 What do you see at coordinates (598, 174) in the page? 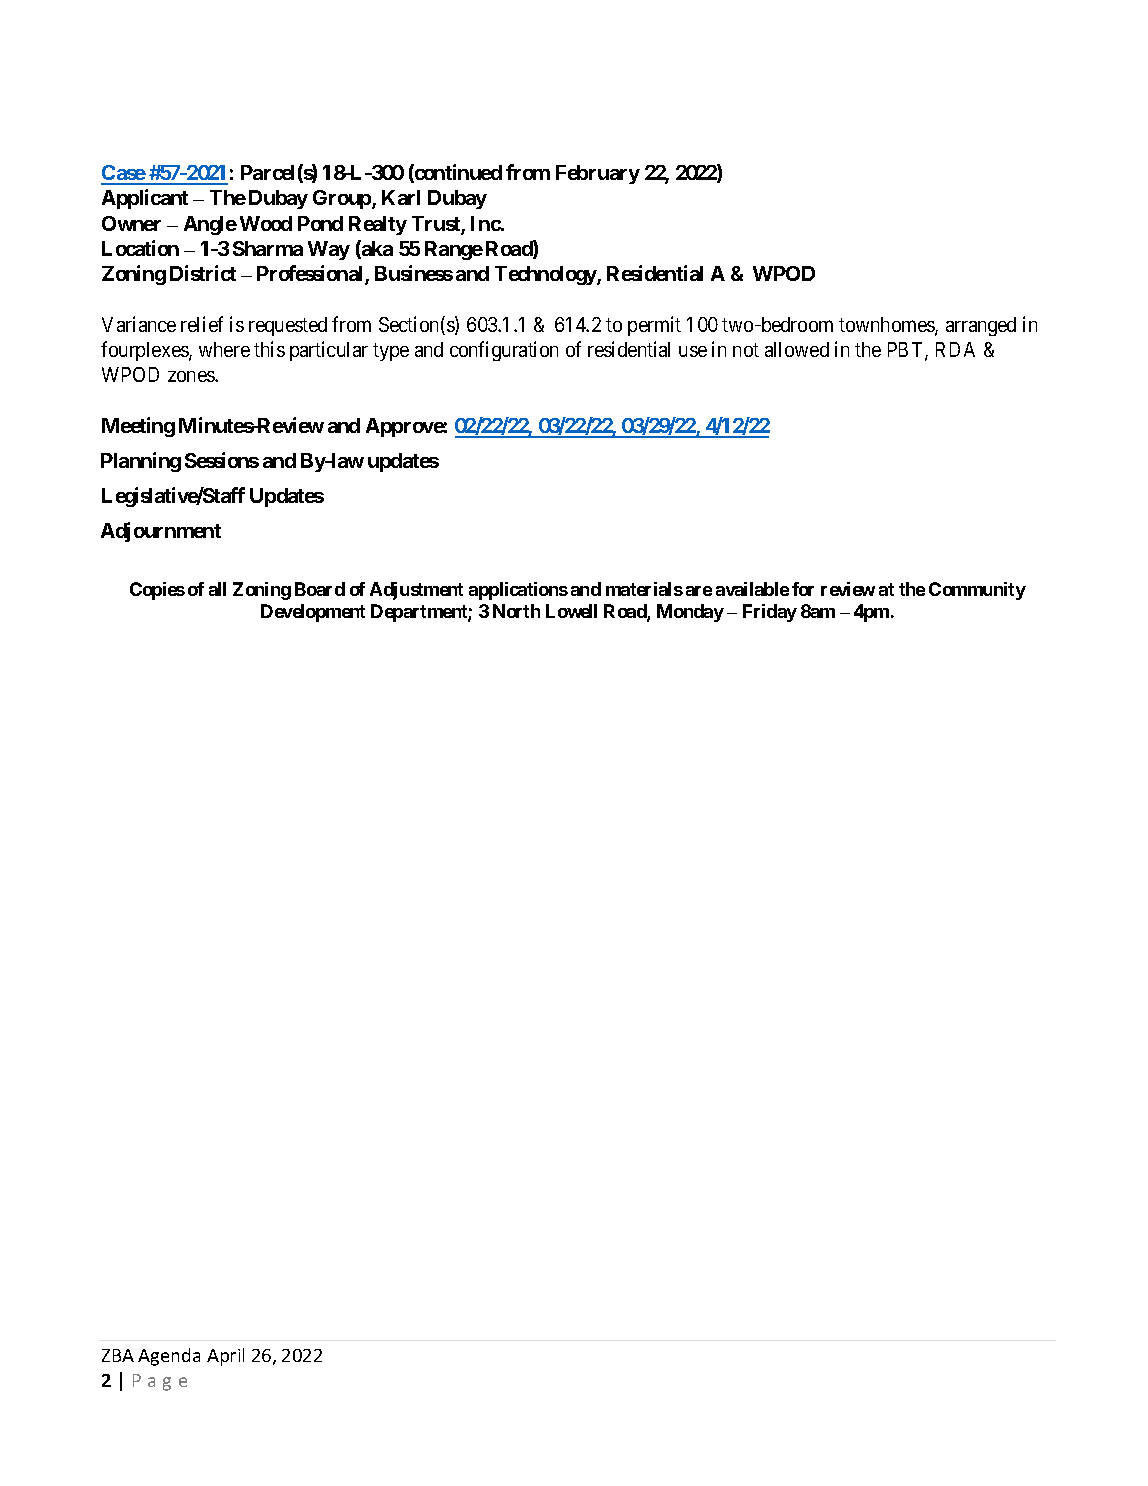
I see `February` at bounding box center [598, 174].
